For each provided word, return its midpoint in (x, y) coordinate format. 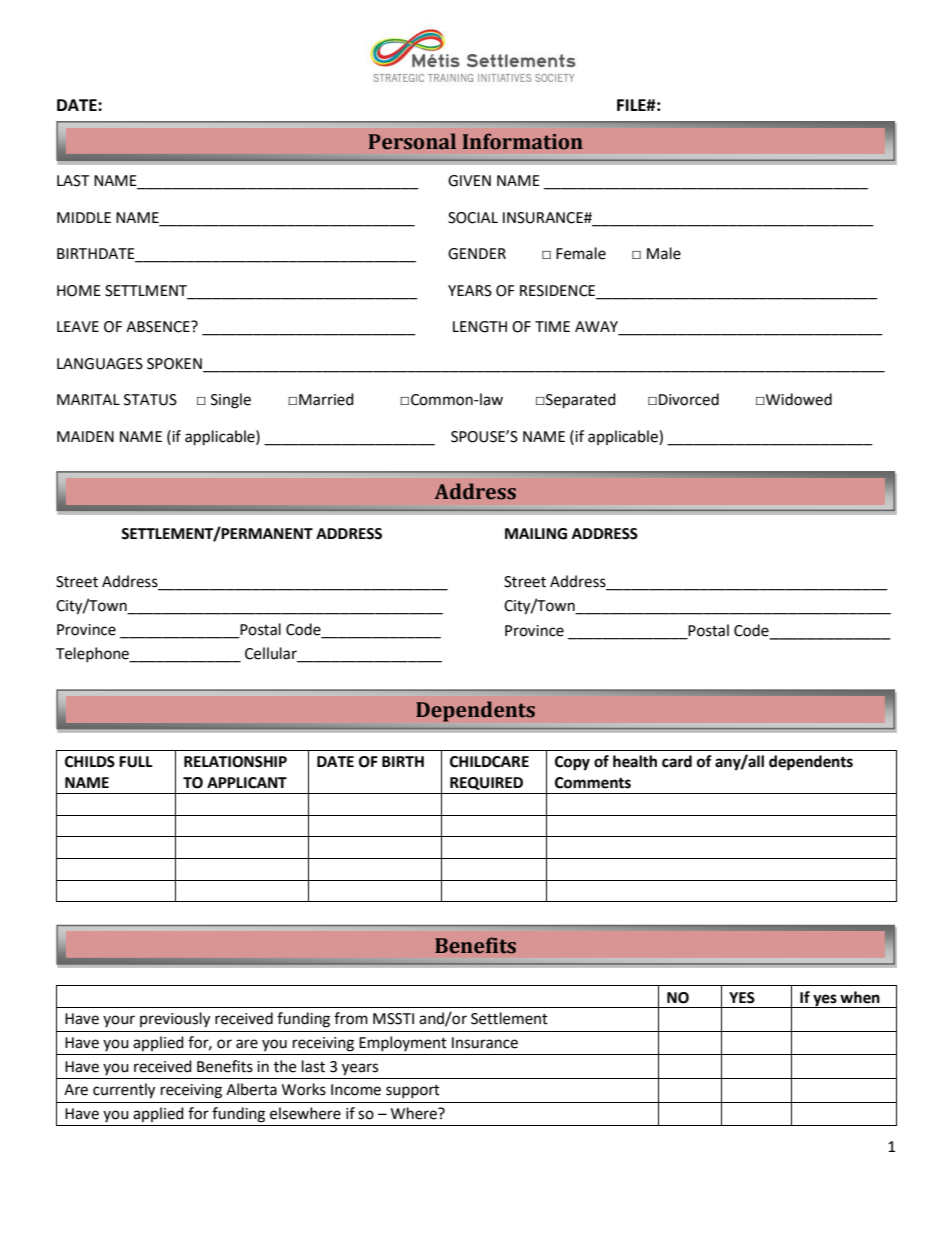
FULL (136, 762)
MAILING (536, 534)
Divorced (689, 399)
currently (124, 1091)
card (677, 761)
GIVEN (469, 181)
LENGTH (480, 327)
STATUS (150, 400)
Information (522, 141)
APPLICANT (247, 783)
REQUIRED (486, 783)
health (635, 761)
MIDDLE (84, 217)
